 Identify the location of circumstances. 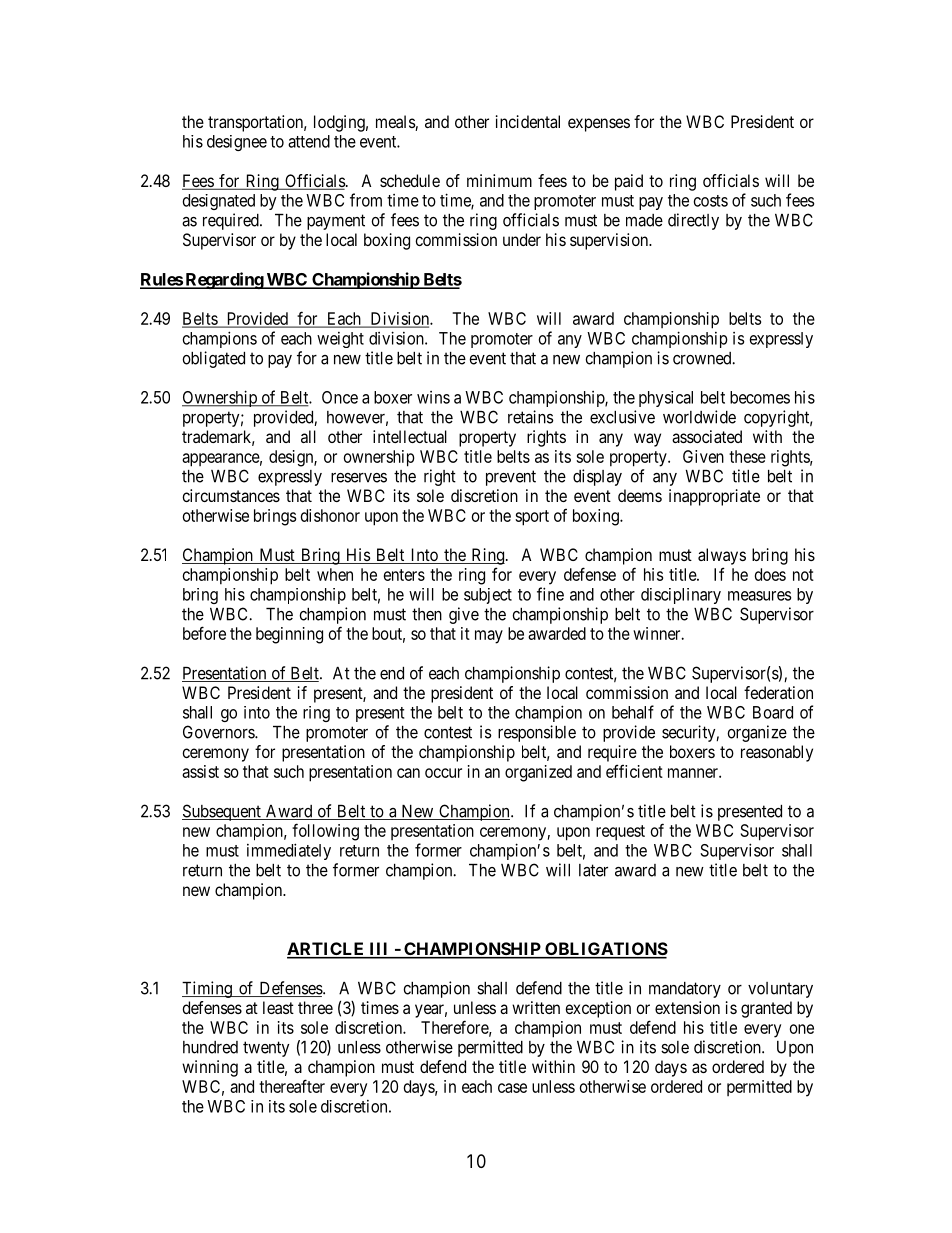
(231, 495).
